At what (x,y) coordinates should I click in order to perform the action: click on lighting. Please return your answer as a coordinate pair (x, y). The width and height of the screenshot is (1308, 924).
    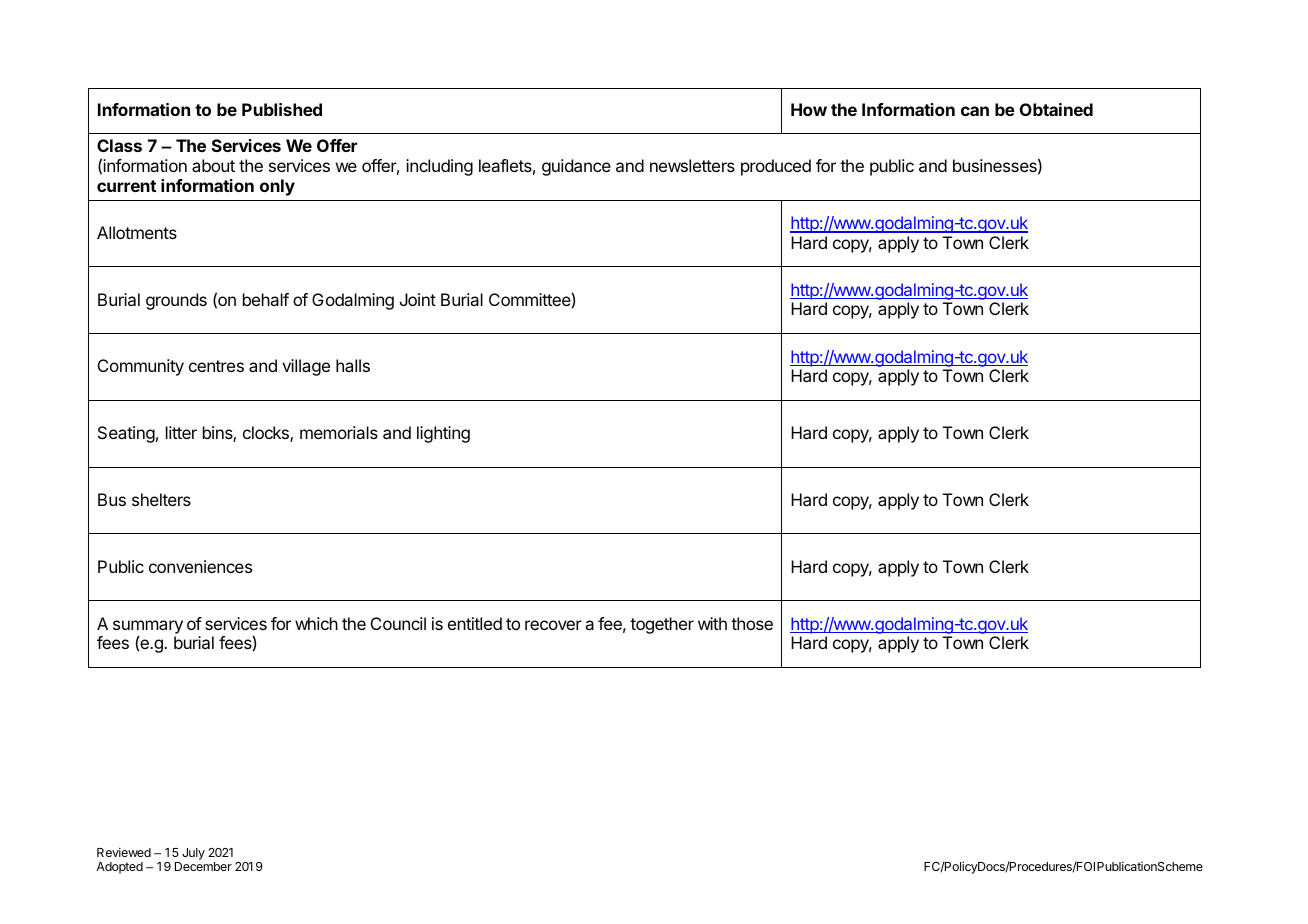
    Looking at the image, I should click on (443, 434).
